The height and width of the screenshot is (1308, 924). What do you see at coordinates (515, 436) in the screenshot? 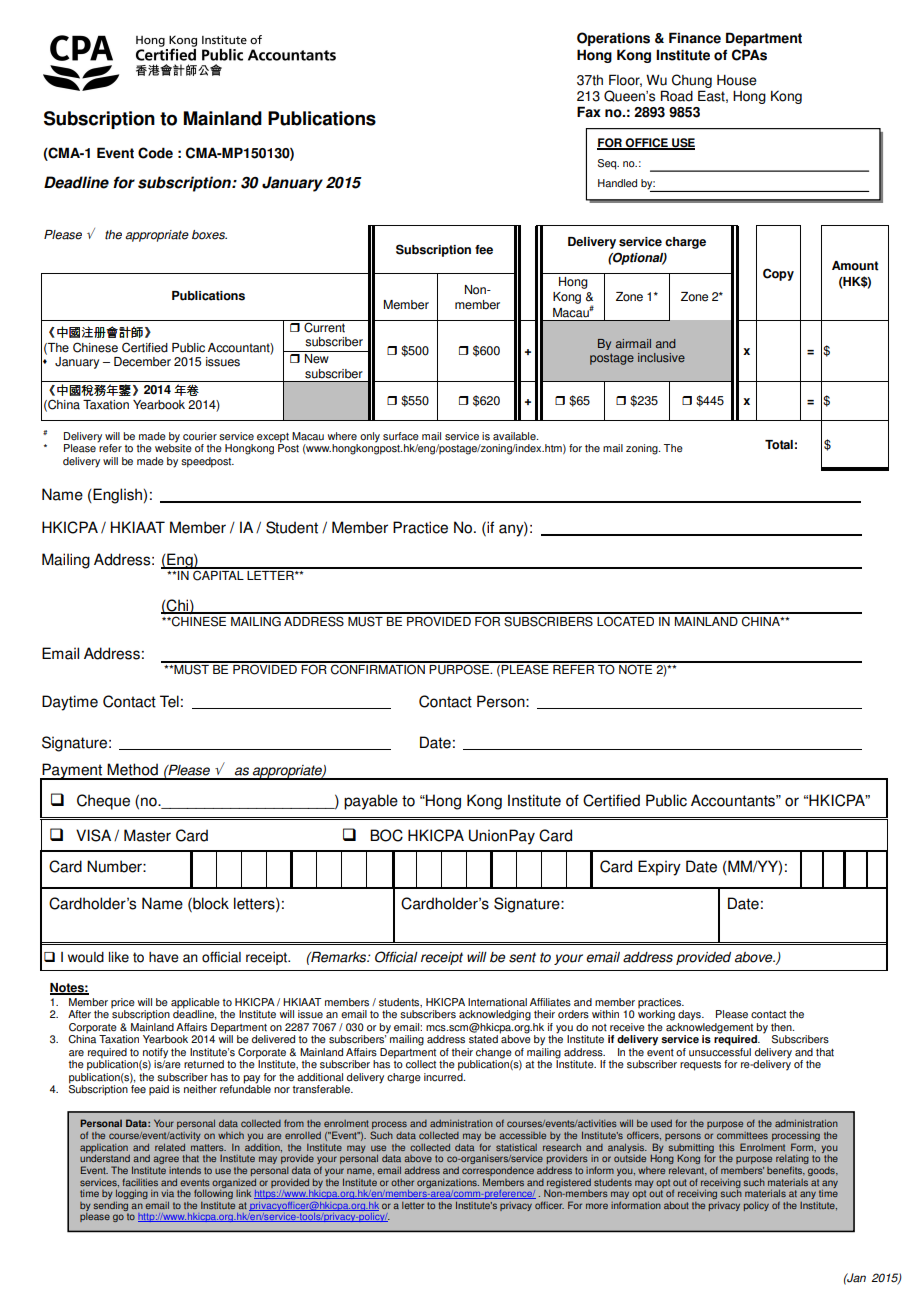
I see `available` at bounding box center [515, 436].
